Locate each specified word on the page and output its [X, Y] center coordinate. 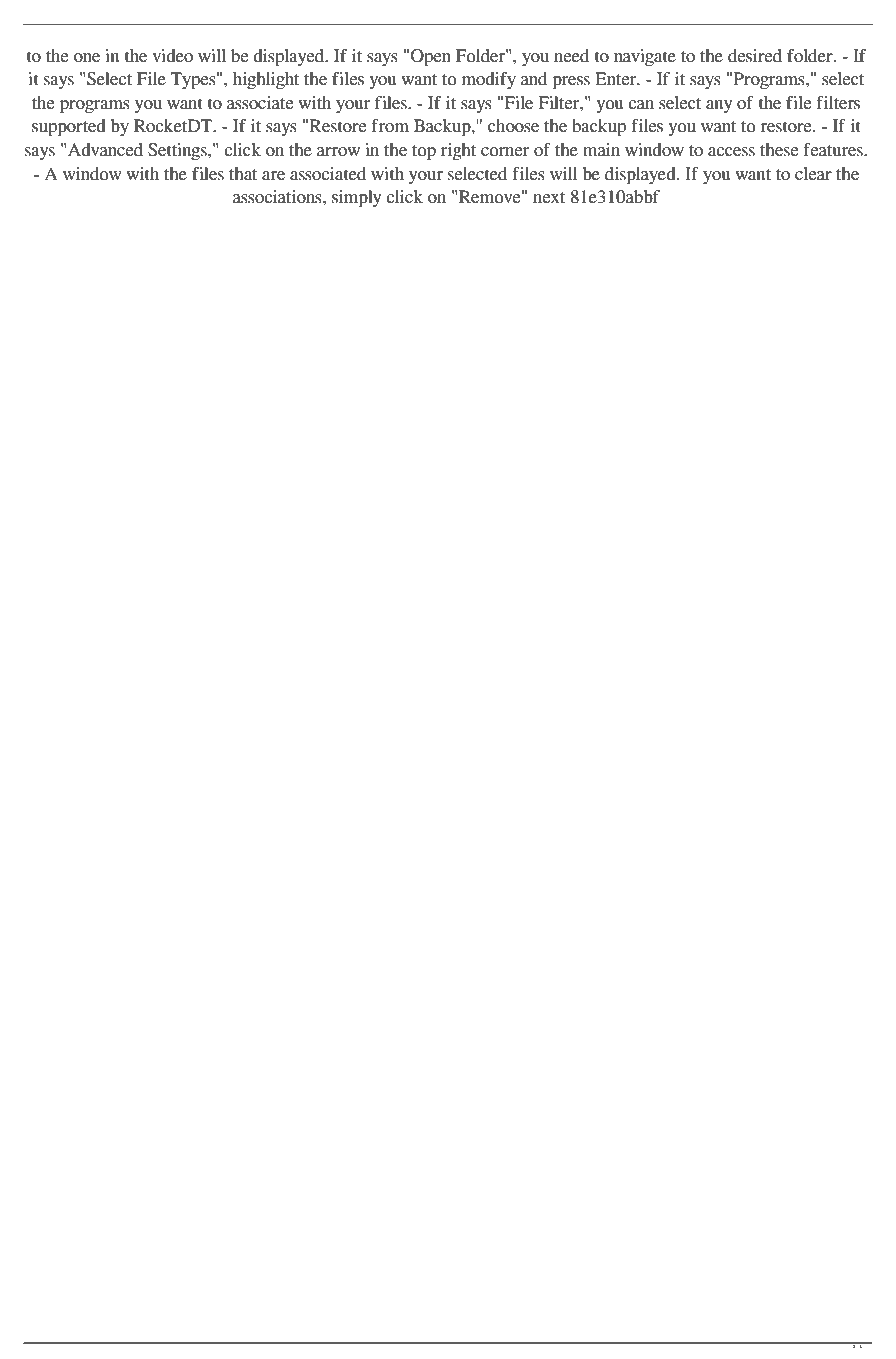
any [719, 106]
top [424, 152]
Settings [178, 151]
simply [357, 198]
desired [755, 56]
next [549, 198]
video [172, 56]
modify [489, 80]
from [390, 126]
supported [69, 127]
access [731, 152]
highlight [266, 80]
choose [513, 126]
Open [431, 57]
